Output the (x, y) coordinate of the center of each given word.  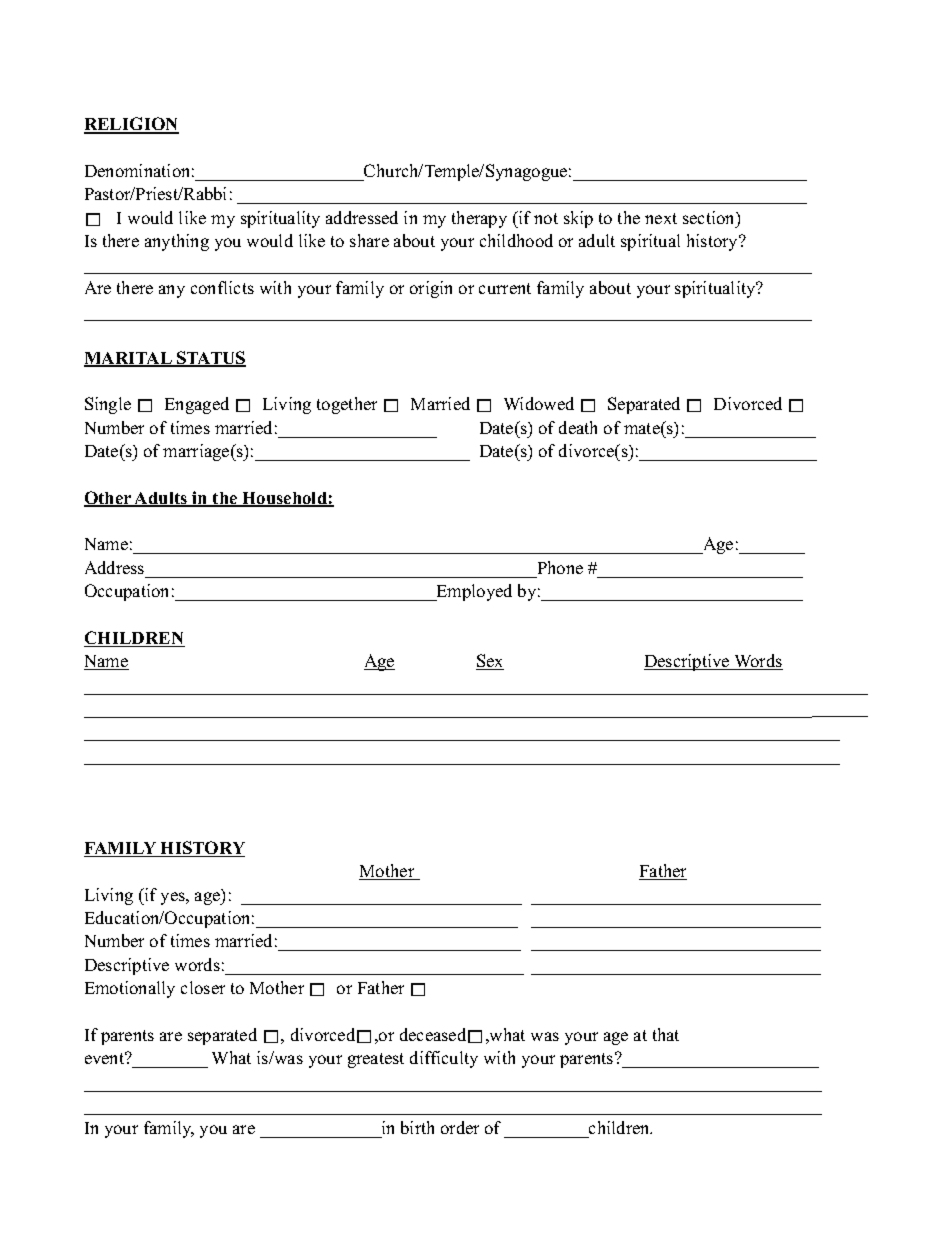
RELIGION (131, 125)
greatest (376, 1060)
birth (417, 1127)
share (369, 240)
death (578, 427)
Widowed (539, 403)
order (460, 1127)
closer (203, 987)
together (347, 405)
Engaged (197, 405)
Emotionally (130, 989)
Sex (490, 662)
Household (284, 499)
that (666, 1034)
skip (578, 219)
